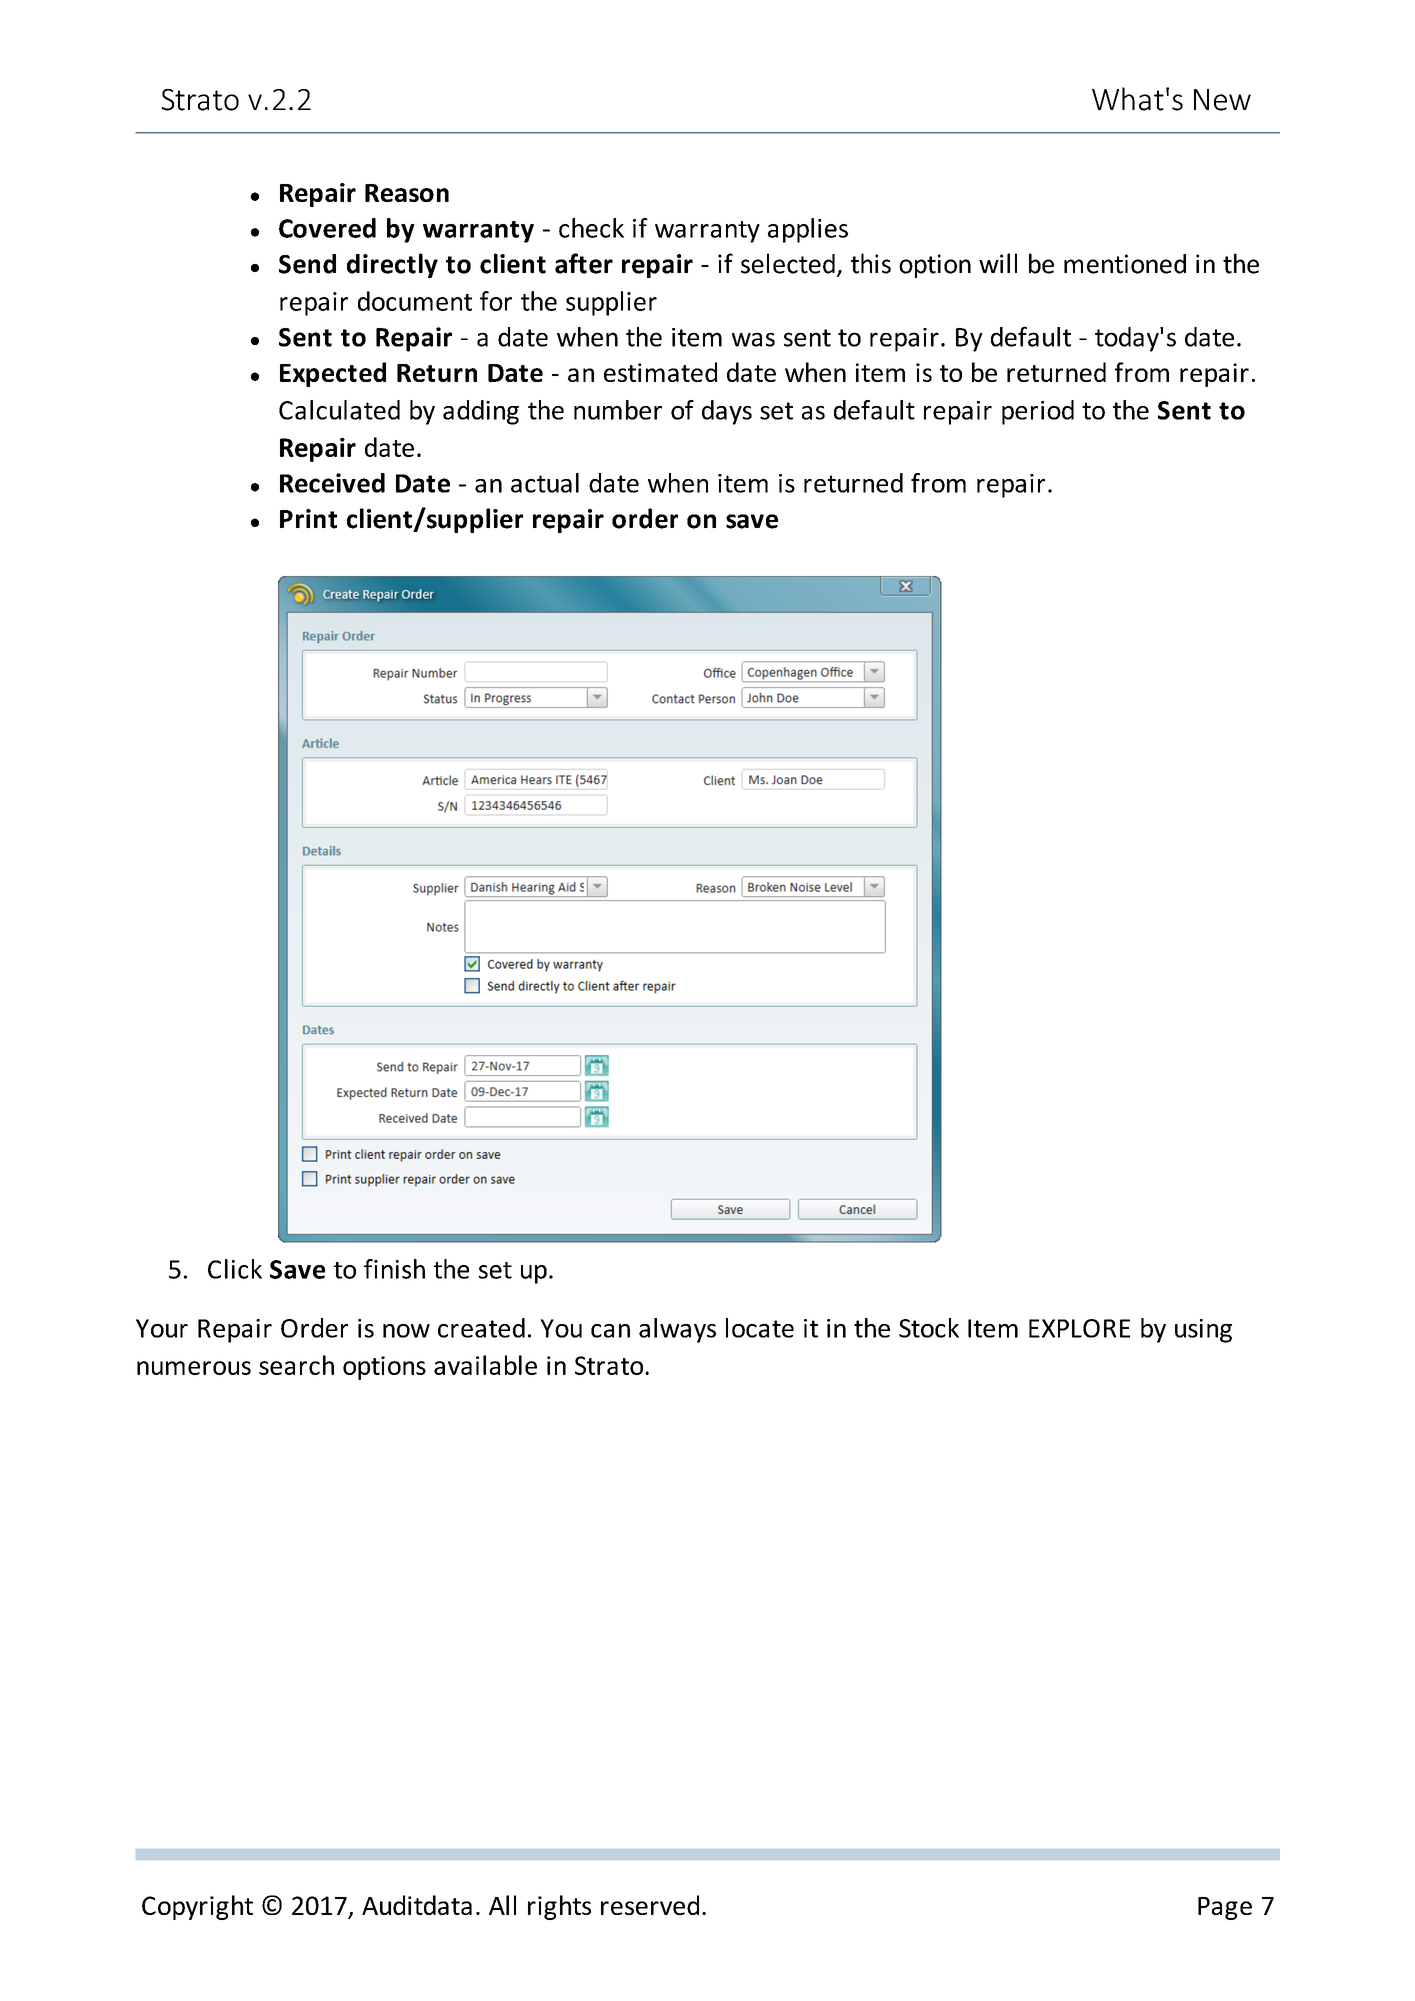 The image size is (1415, 2001). Describe the element at coordinates (327, 228) in the screenshot. I see `Covered` at that location.
